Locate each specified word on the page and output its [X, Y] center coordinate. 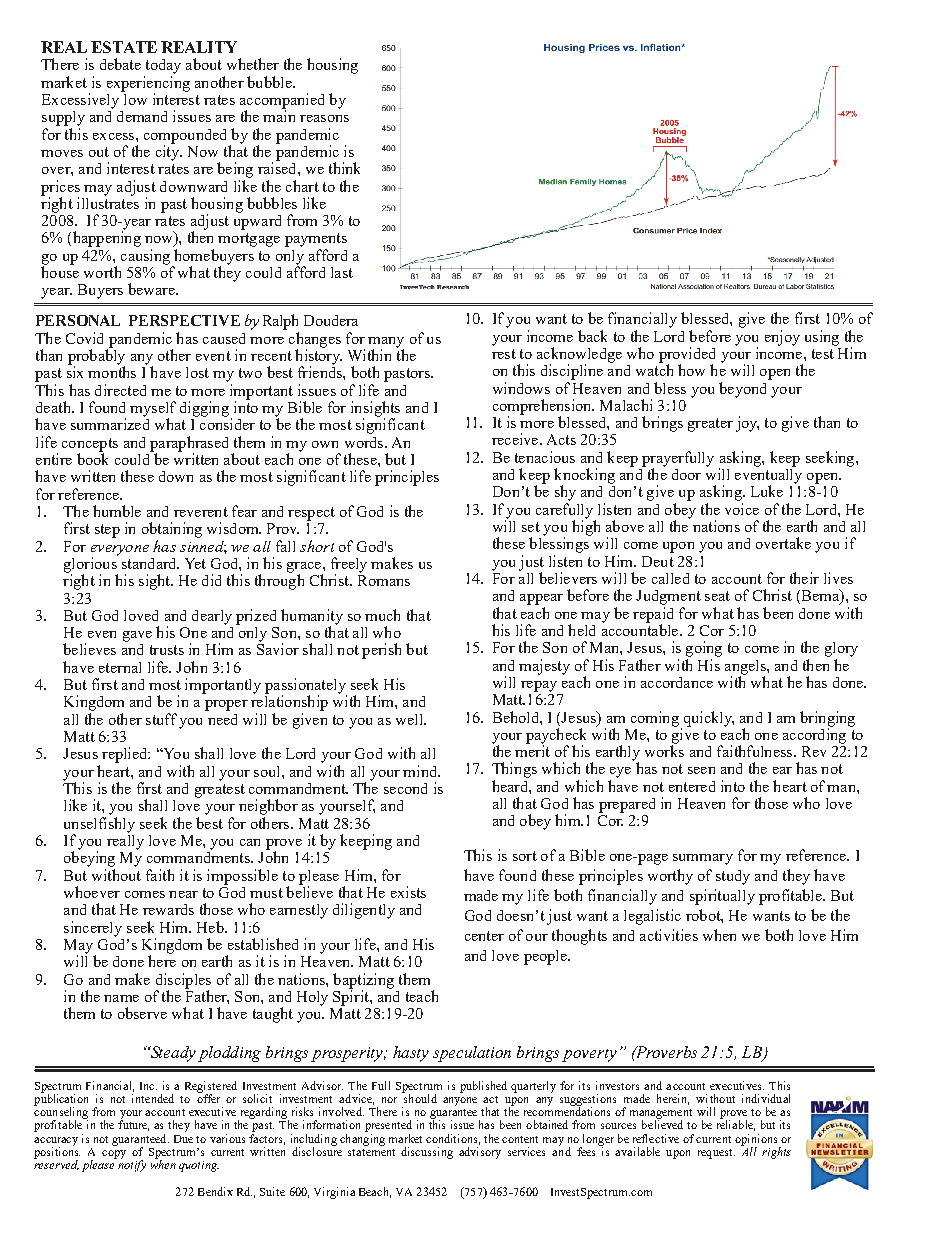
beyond [744, 388]
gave [137, 636]
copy [114, 1154]
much [382, 615]
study [733, 877]
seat [717, 596]
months [112, 371]
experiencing [148, 85]
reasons [324, 118]
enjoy [782, 338]
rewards [168, 909]
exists [408, 892]
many [386, 343]
